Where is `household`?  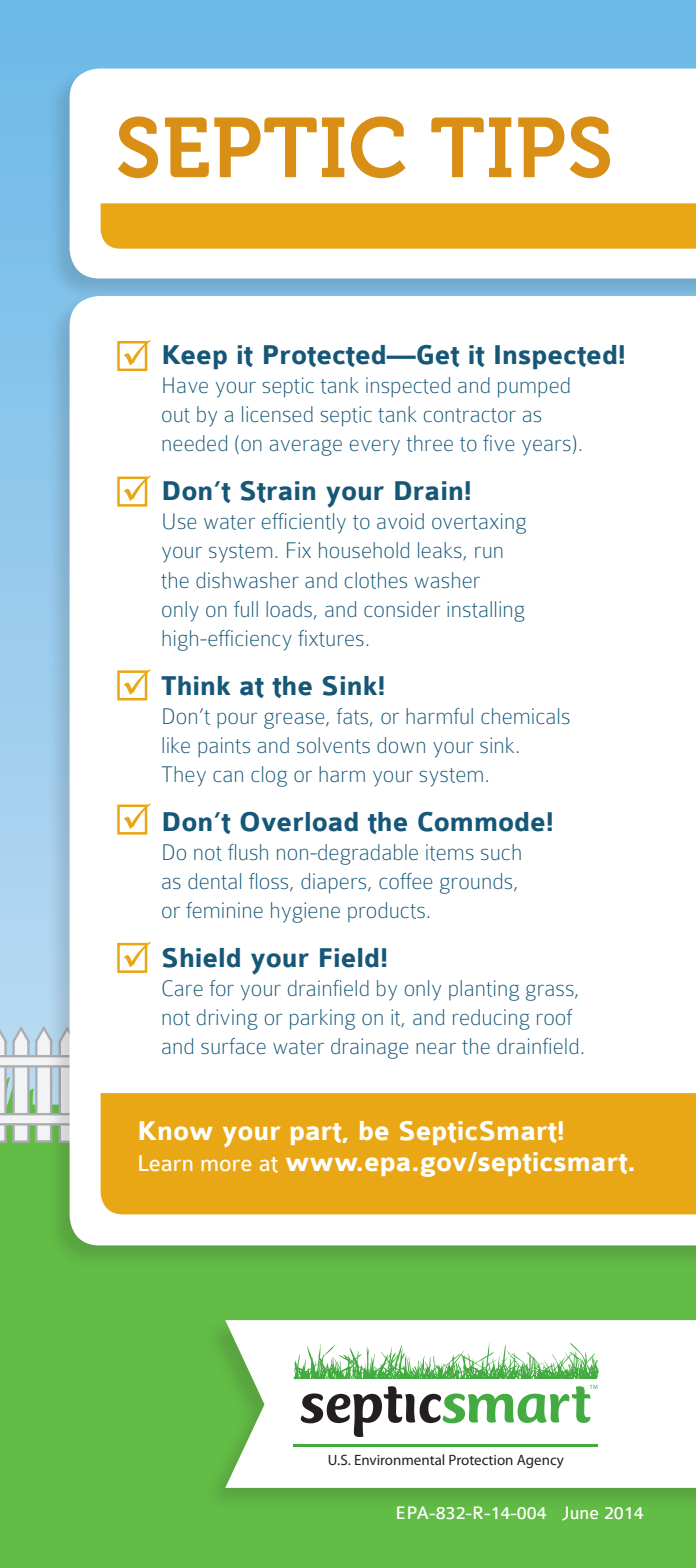
household is located at coordinates (364, 550).
